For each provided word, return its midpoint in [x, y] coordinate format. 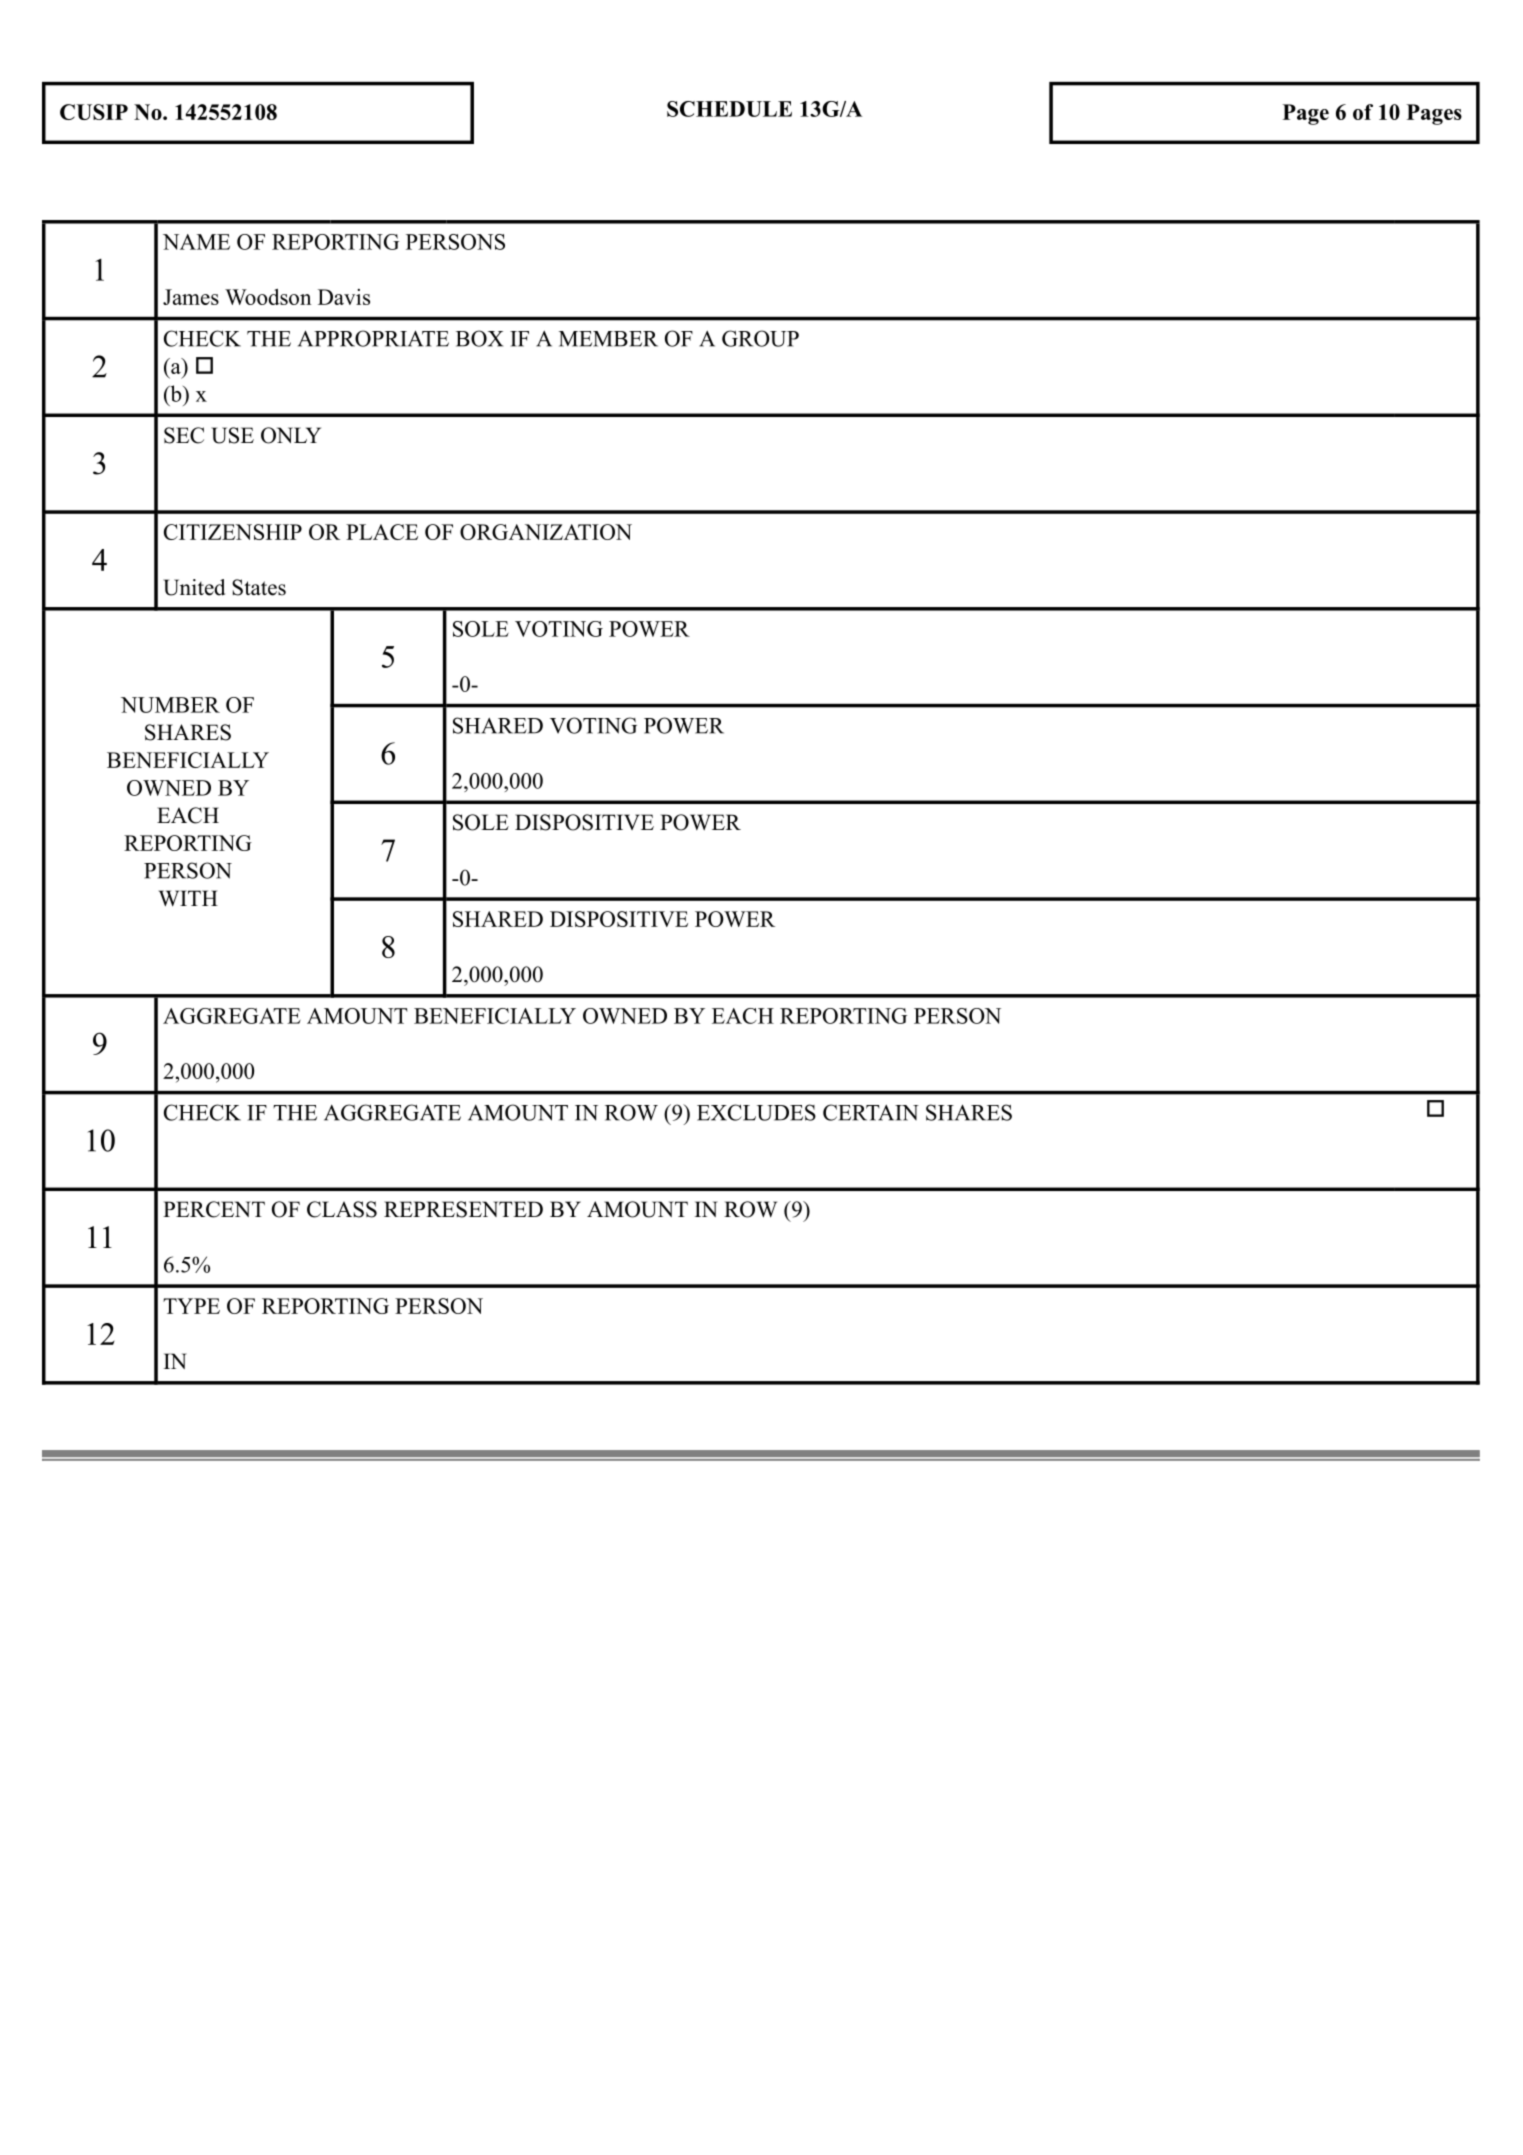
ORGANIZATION [546, 532]
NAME [196, 242]
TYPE [191, 1306]
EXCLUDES [756, 1112]
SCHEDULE [729, 109]
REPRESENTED [463, 1209]
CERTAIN [871, 1112]
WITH [188, 898]
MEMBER [608, 339]
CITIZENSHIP [233, 532]
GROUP [760, 338]
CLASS [342, 1209]
